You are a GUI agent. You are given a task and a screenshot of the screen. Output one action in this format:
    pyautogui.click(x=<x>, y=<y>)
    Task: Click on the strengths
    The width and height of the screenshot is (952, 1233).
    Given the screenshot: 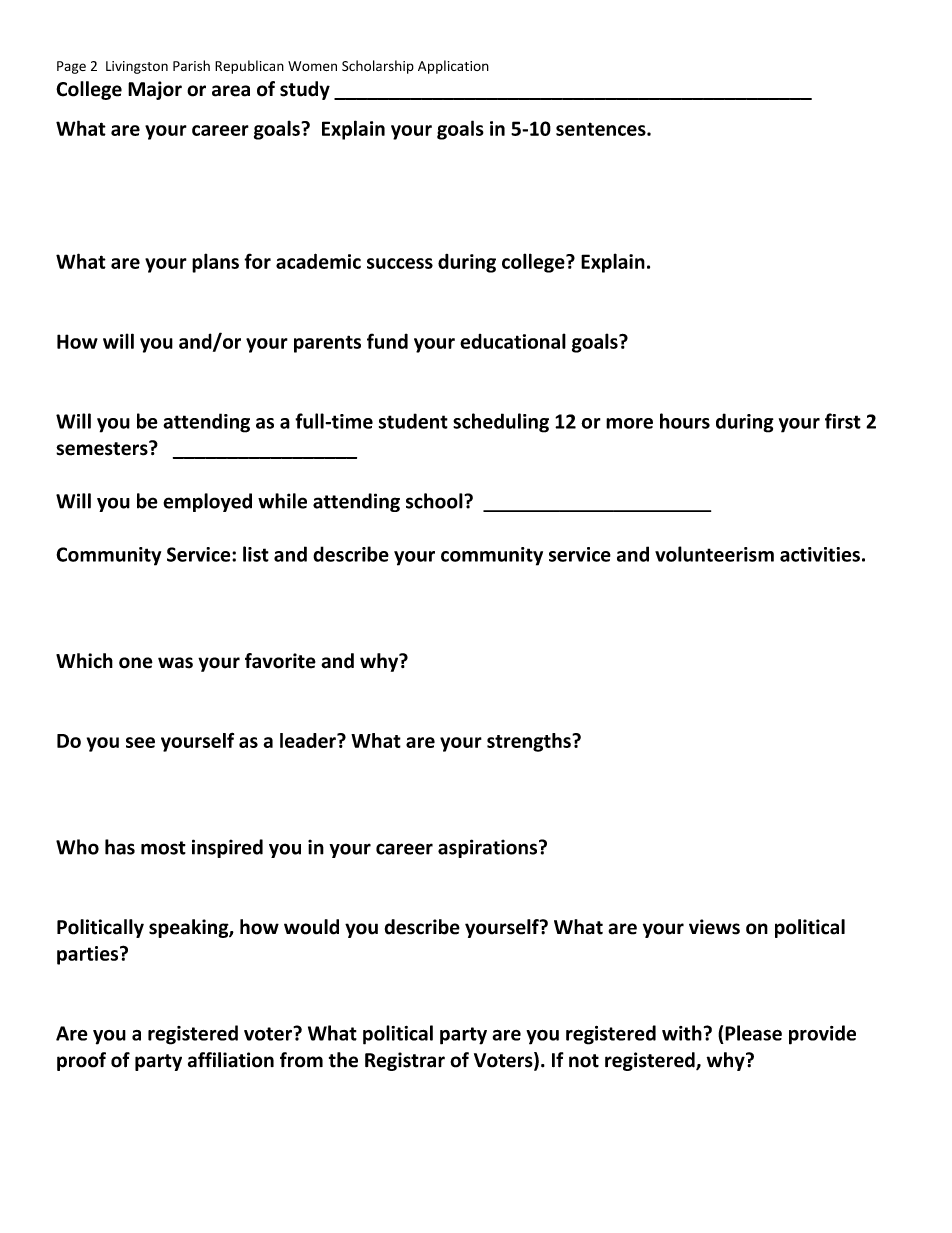 What is the action you would take?
    pyautogui.click(x=530, y=742)
